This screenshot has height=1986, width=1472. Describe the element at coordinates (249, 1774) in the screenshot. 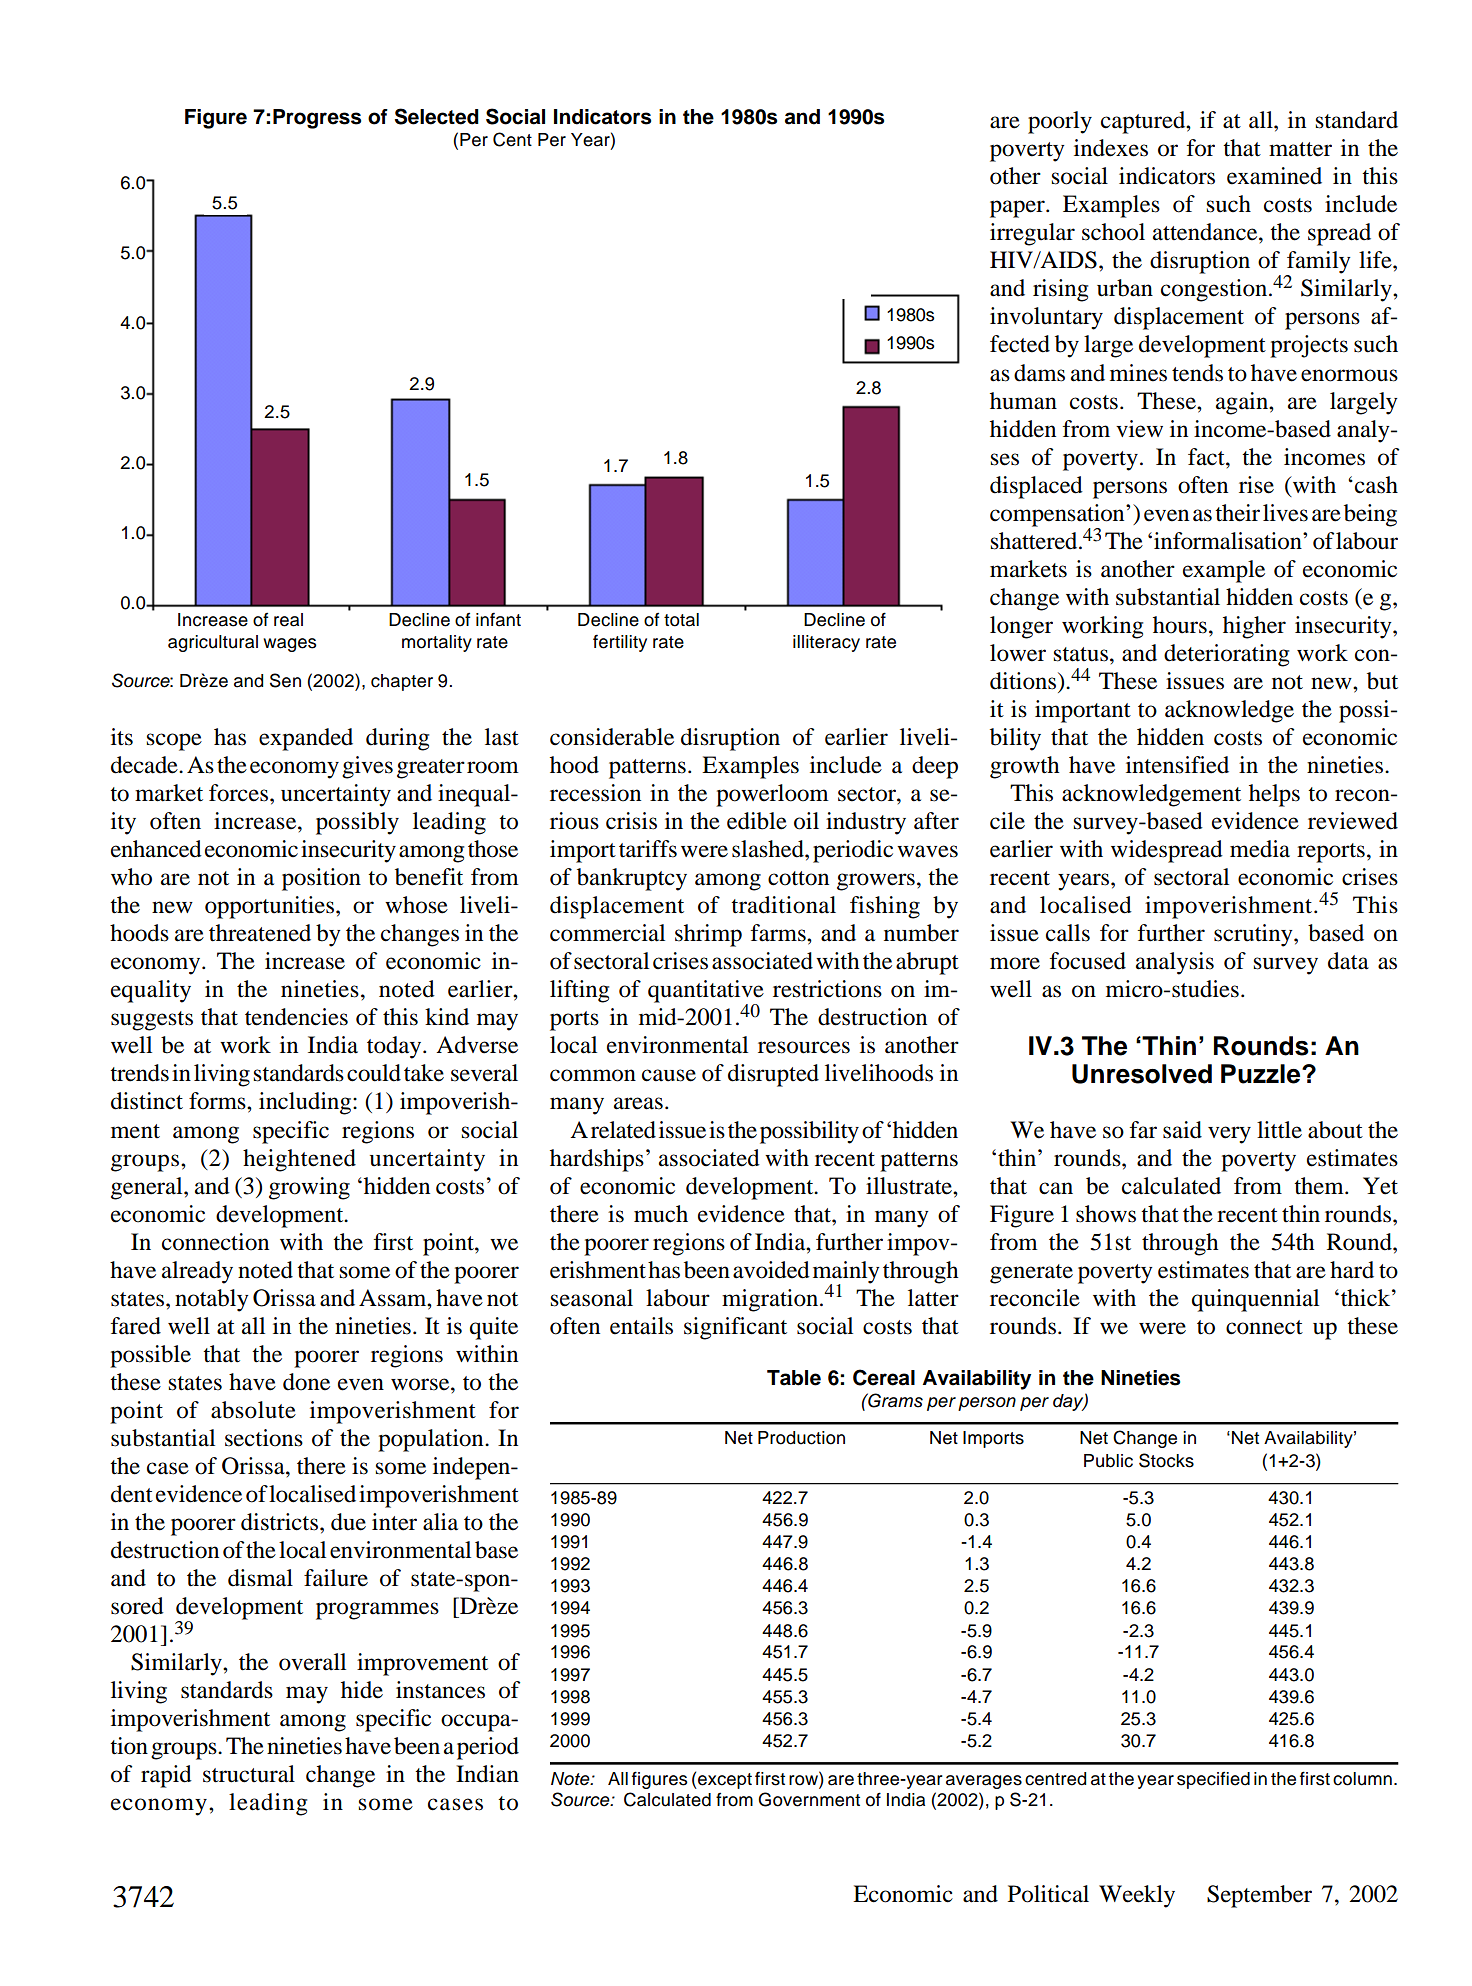

I see `structural` at that location.
